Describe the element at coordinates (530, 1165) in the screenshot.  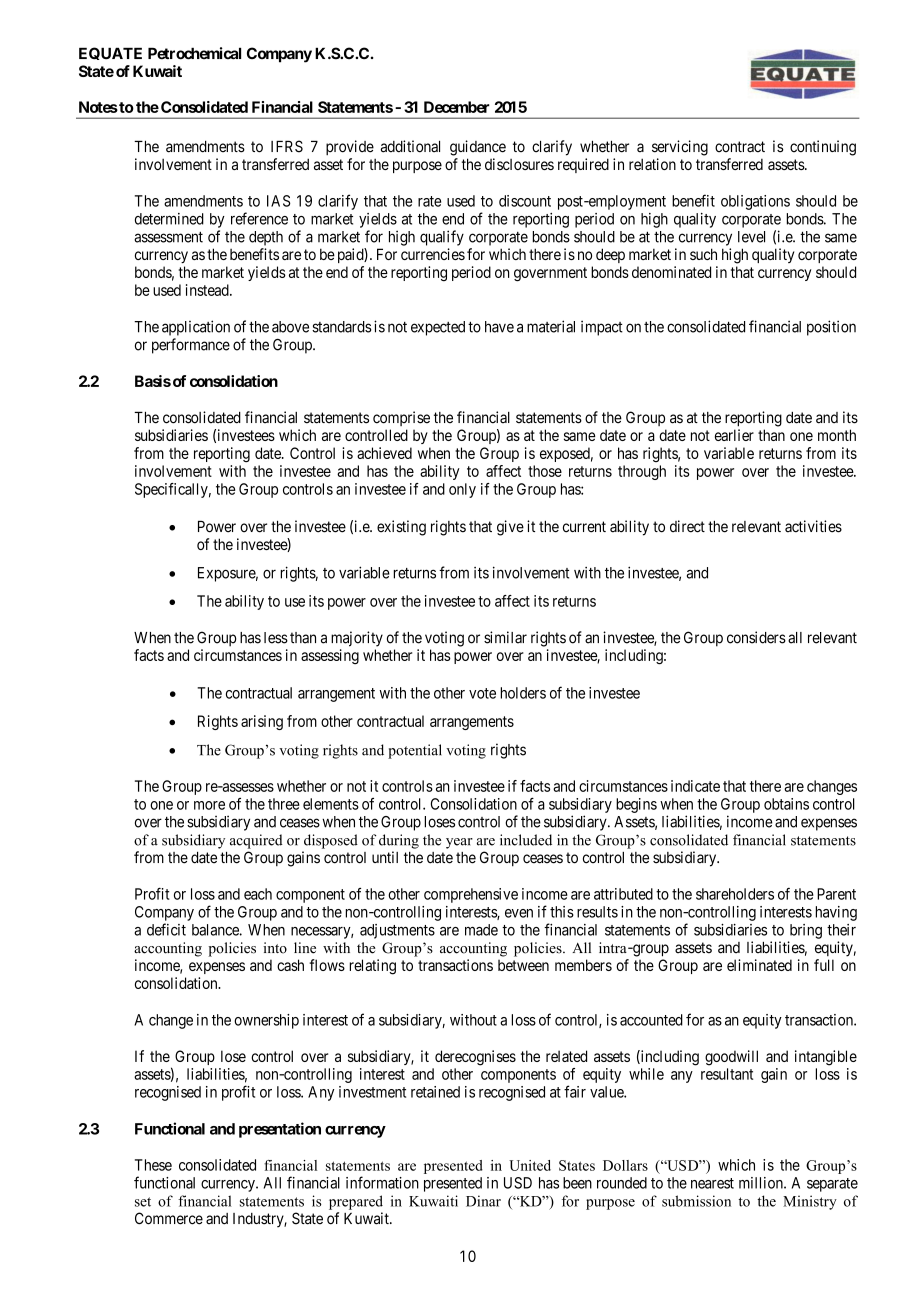
I see `United` at that location.
